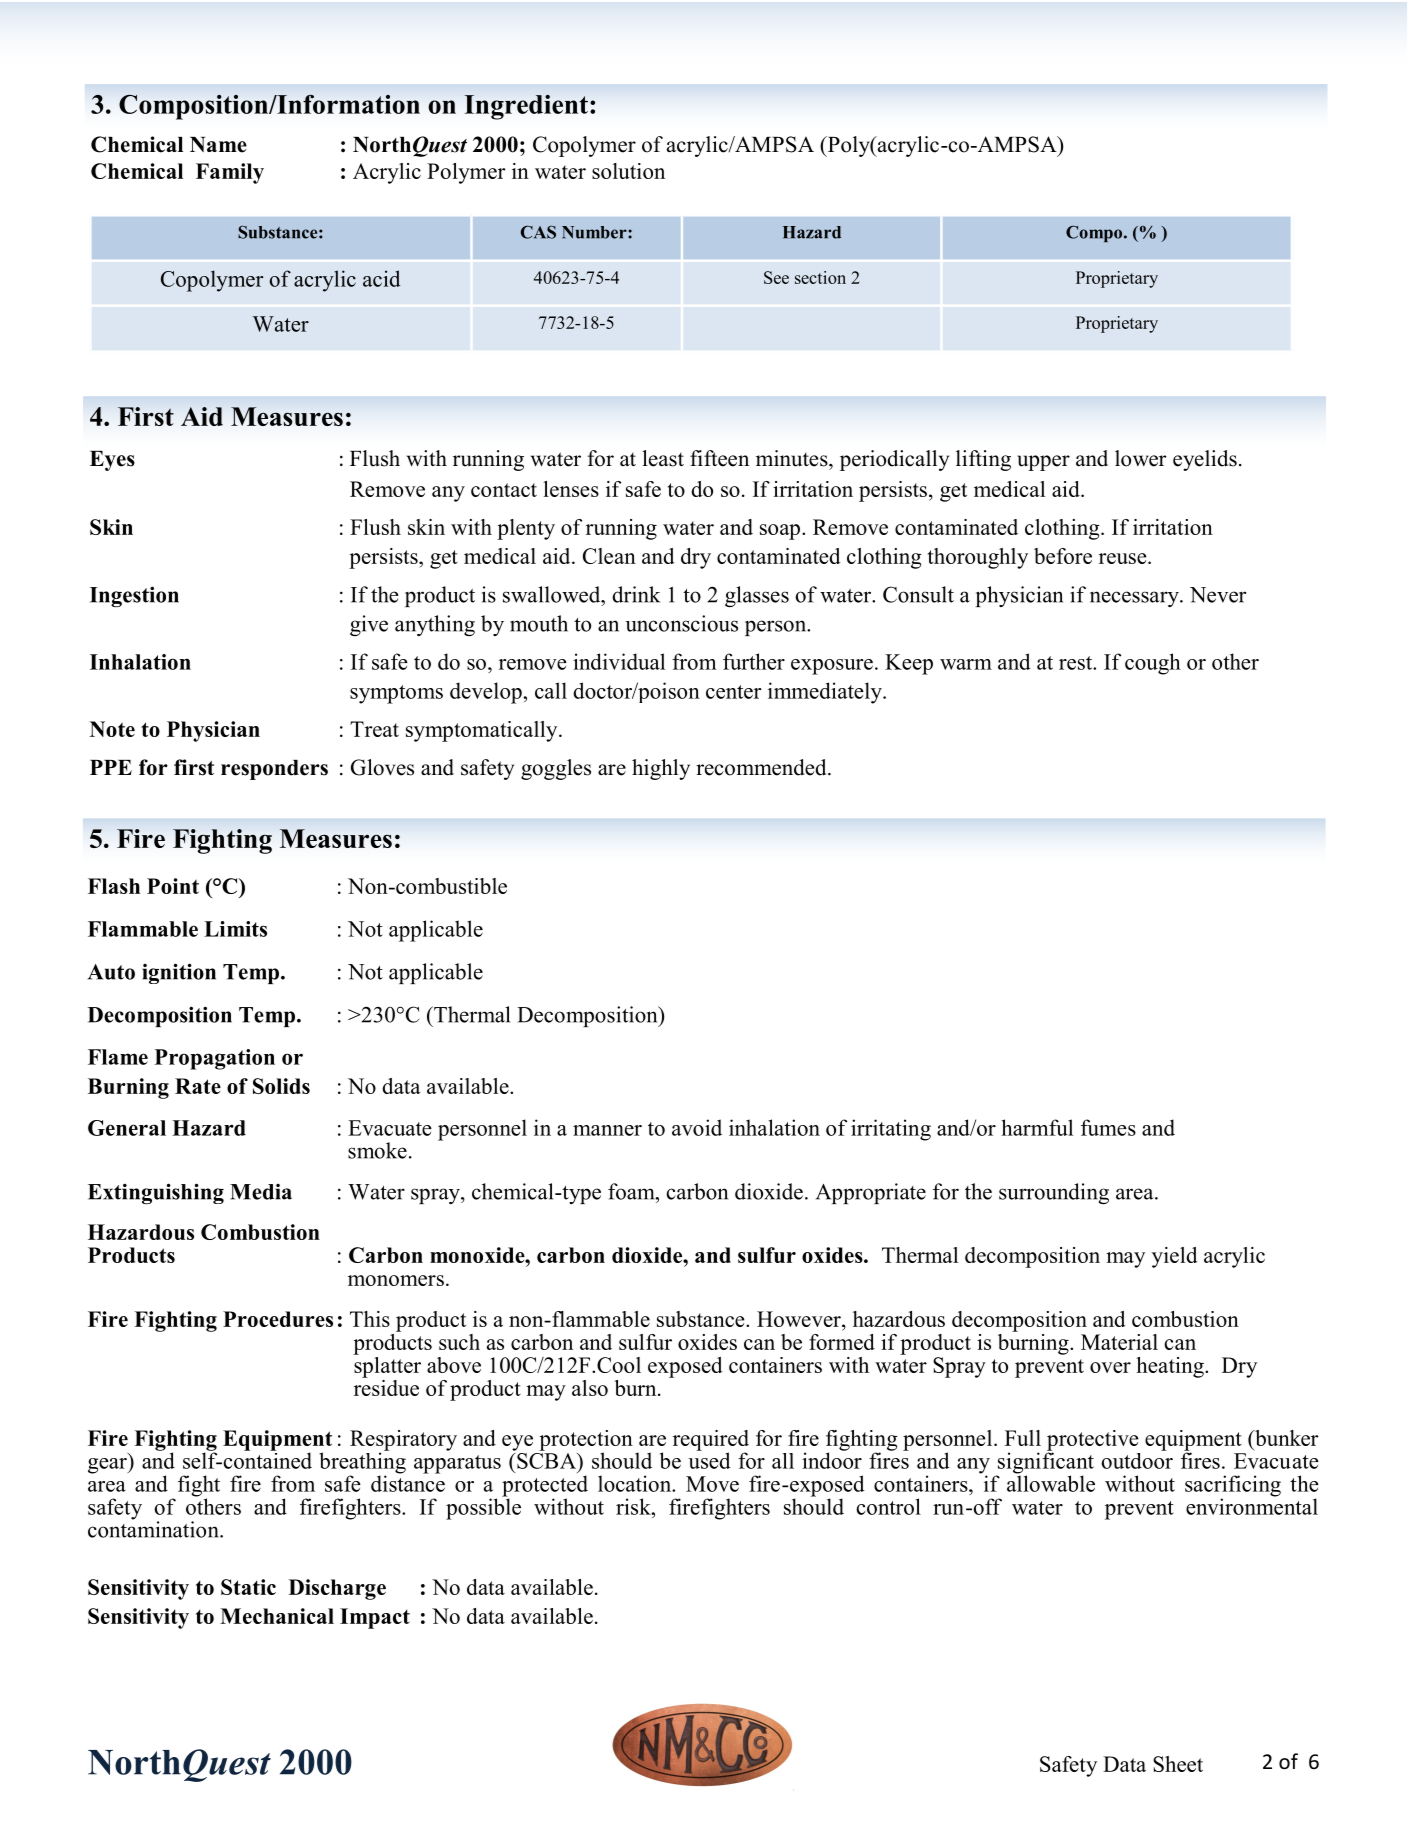  What do you see at coordinates (632, 1191) in the screenshot?
I see `foam` at bounding box center [632, 1191].
